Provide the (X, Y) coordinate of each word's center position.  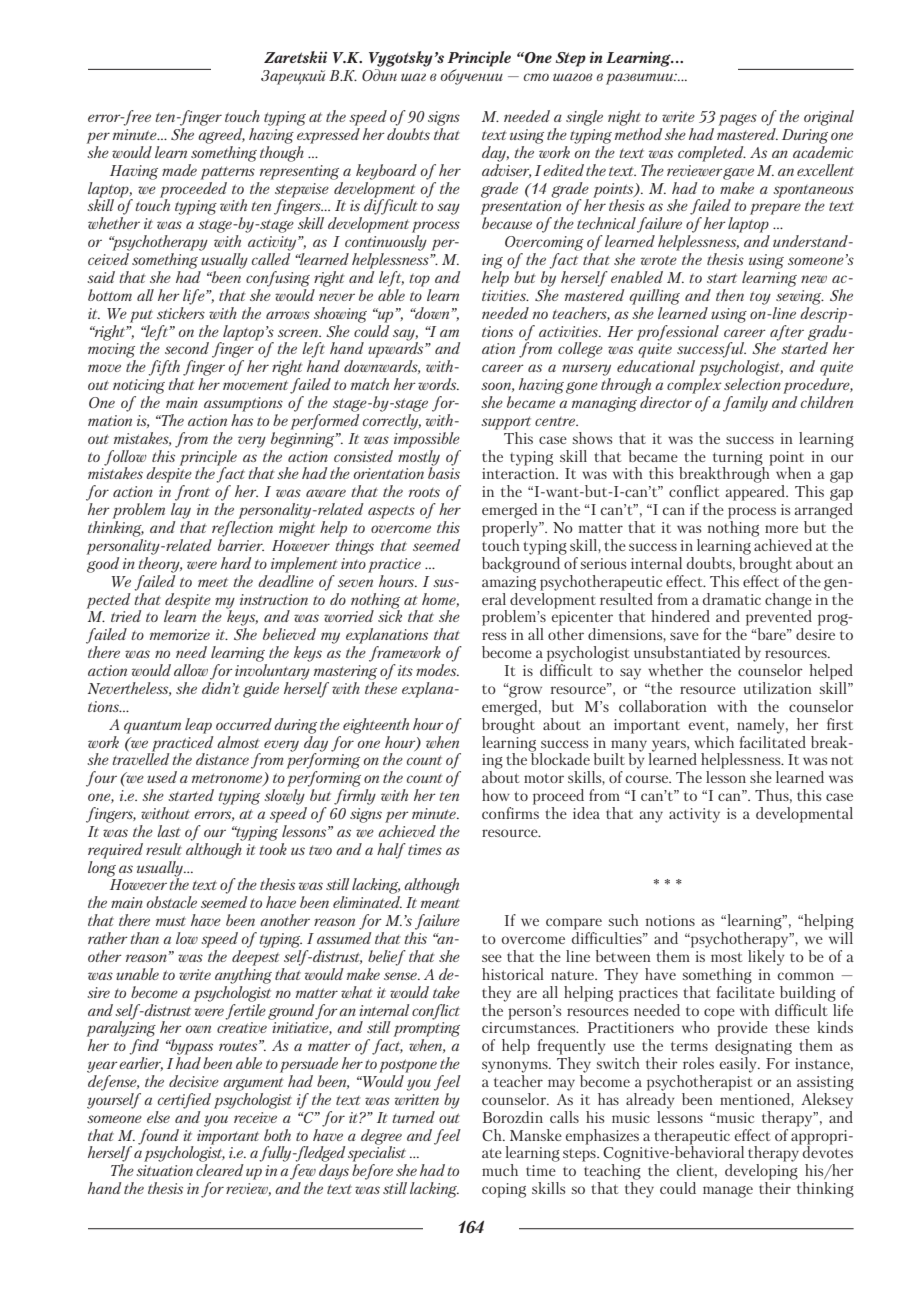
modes (437, 668)
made (179, 170)
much (500, 1170)
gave (738, 174)
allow (191, 670)
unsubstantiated (687, 652)
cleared (220, 1170)
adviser (506, 169)
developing (761, 1172)
